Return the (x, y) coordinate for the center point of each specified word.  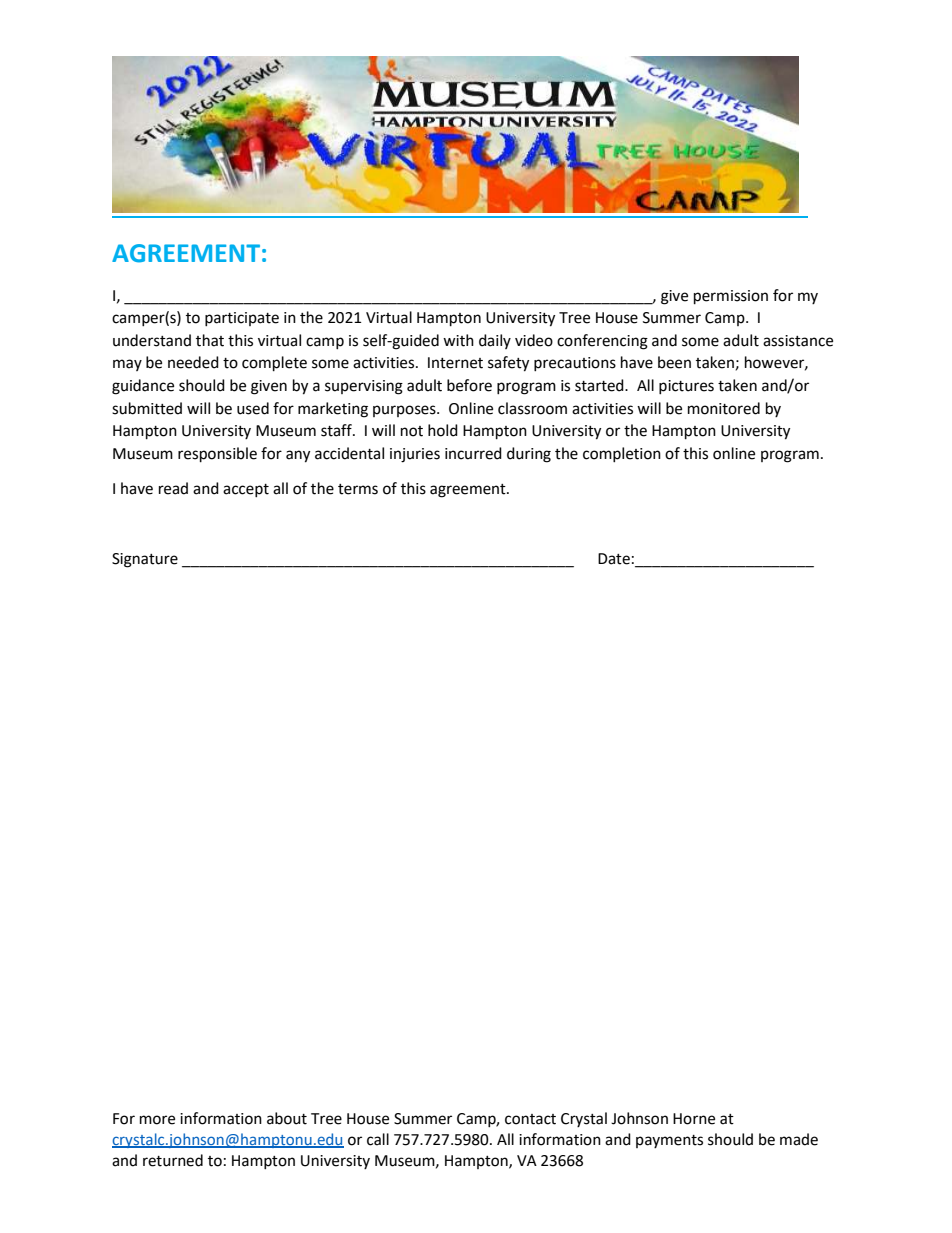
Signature (145, 560)
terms (358, 489)
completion (622, 454)
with (458, 340)
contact (530, 1119)
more (157, 1120)
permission (731, 297)
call (378, 1139)
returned (173, 1160)
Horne (694, 1119)
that (210, 340)
